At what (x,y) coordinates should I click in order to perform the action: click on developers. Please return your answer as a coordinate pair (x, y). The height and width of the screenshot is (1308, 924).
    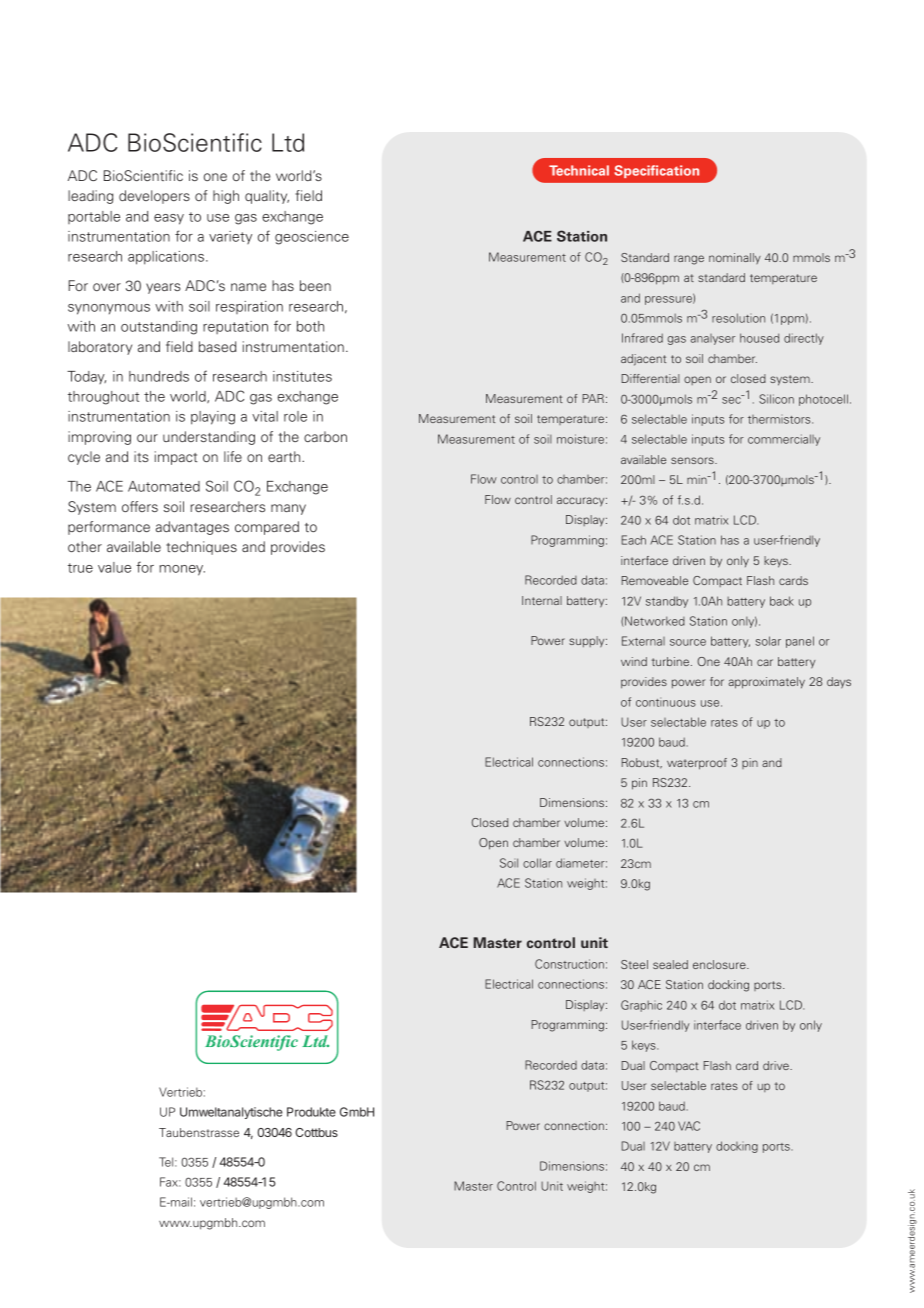
    Looking at the image, I should click on (154, 197).
